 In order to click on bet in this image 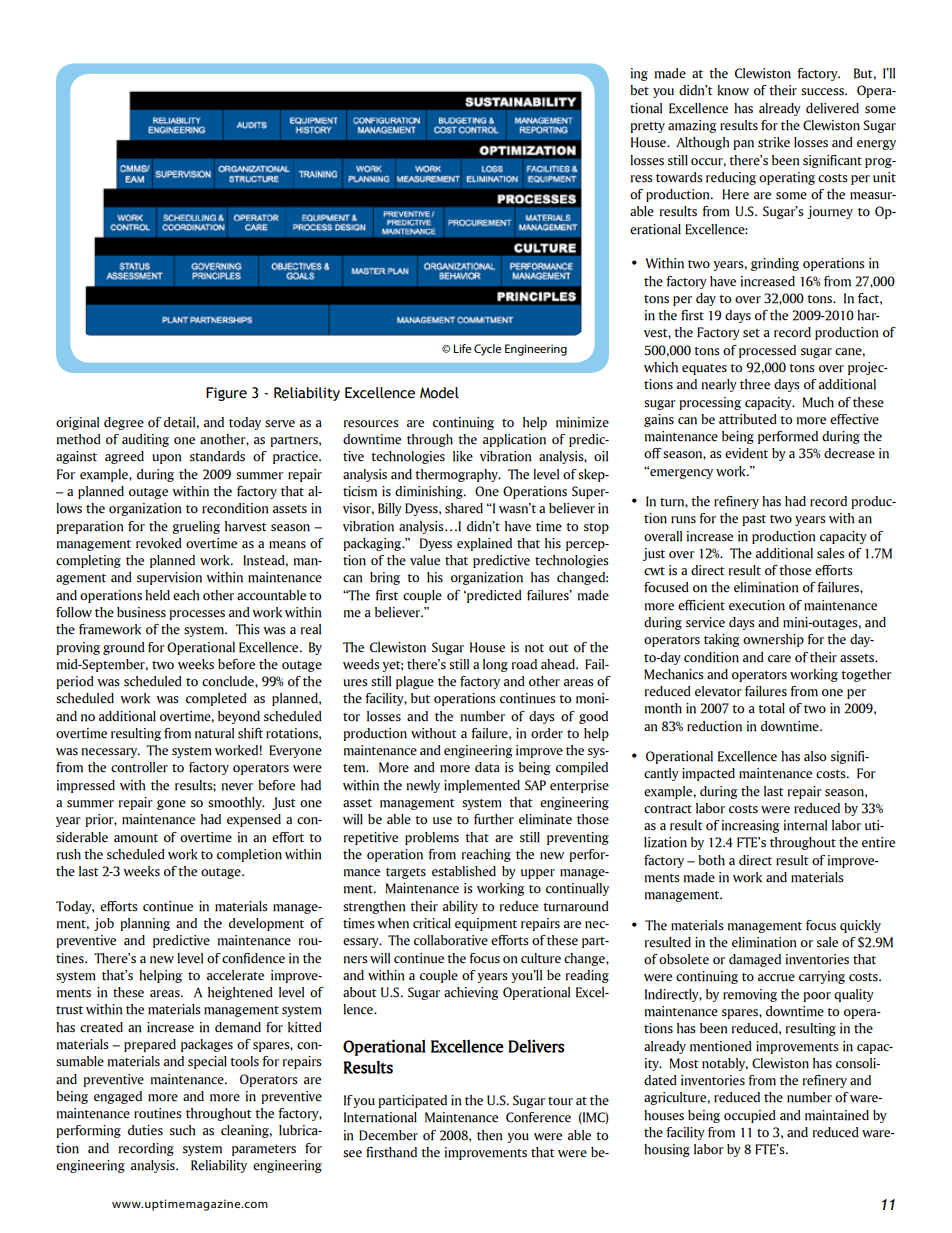, I will do `click(639, 90)`.
